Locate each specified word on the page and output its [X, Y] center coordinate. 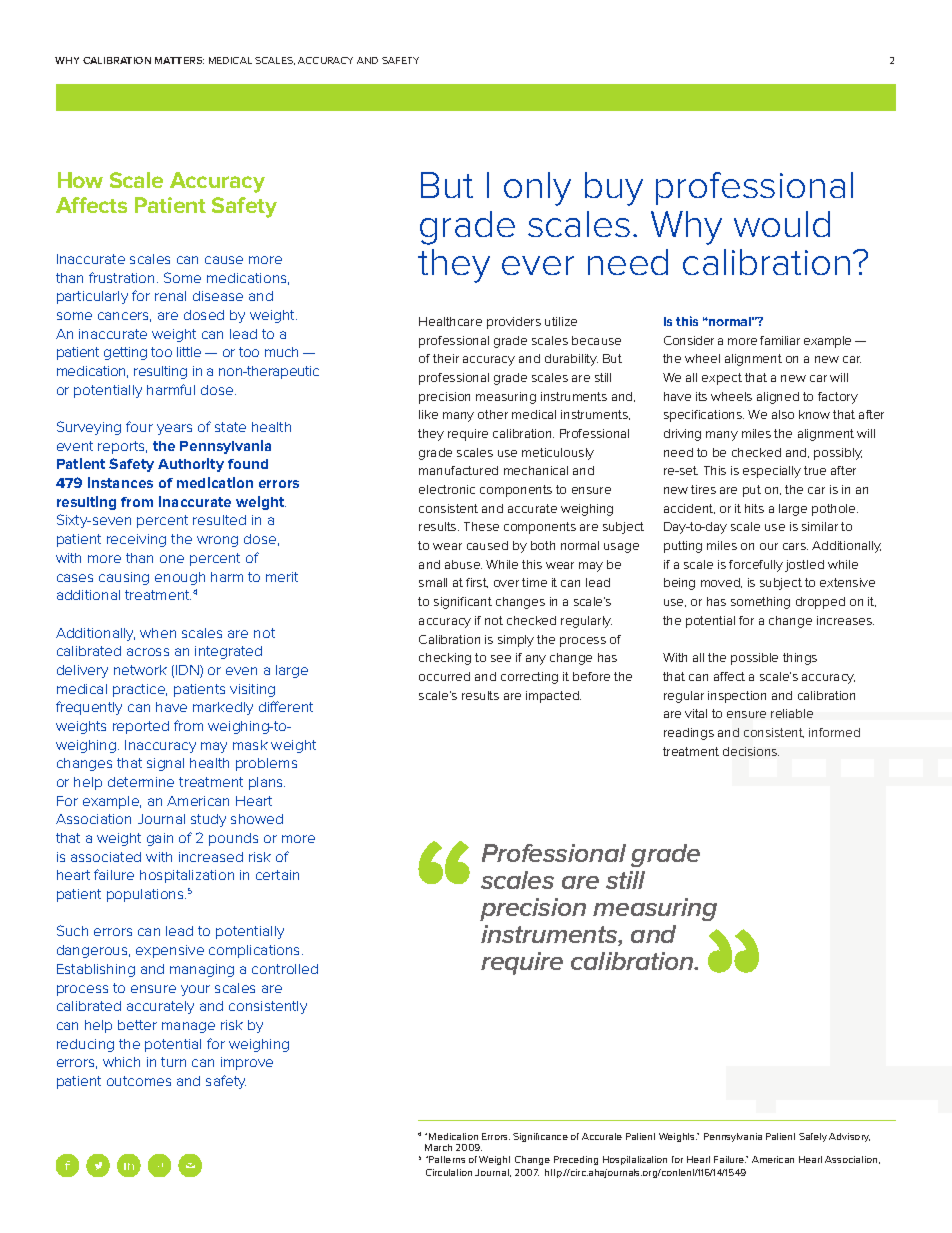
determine [141, 782]
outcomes [139, 1081]
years [174, 429]
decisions [751, 751]
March [438, 1147]
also [783, 414]
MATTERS [179, 60]
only [537, 189]
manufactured [458, 470]
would [782, 224]
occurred [444, 676]
